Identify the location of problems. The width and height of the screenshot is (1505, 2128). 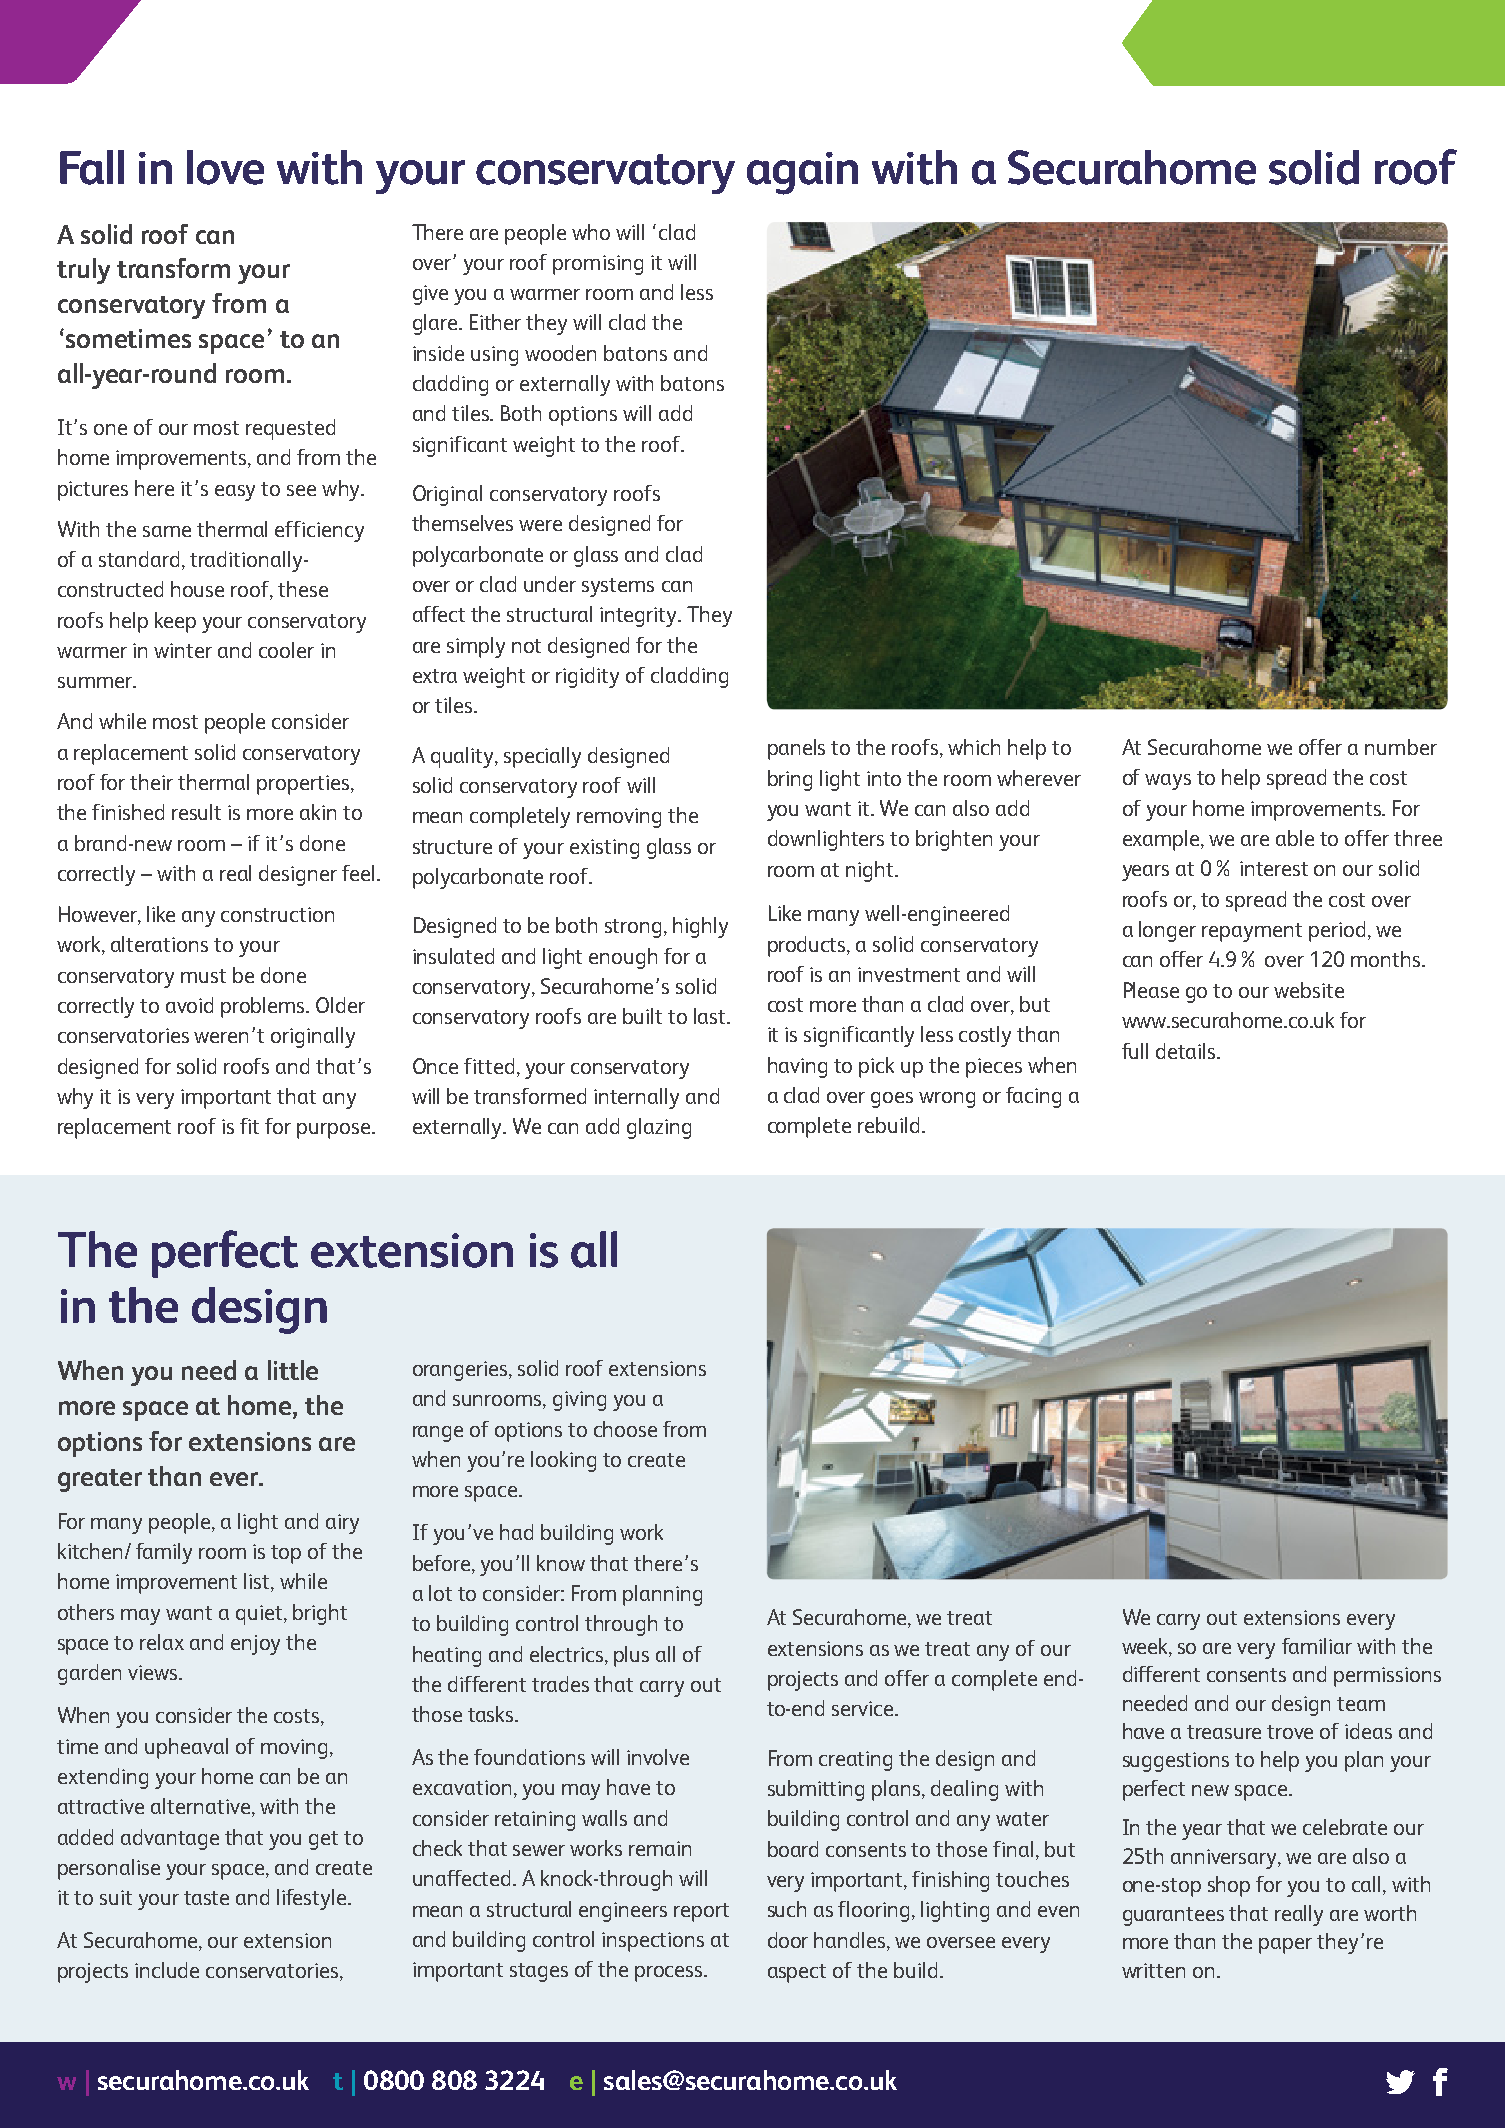
(264, 1007).
